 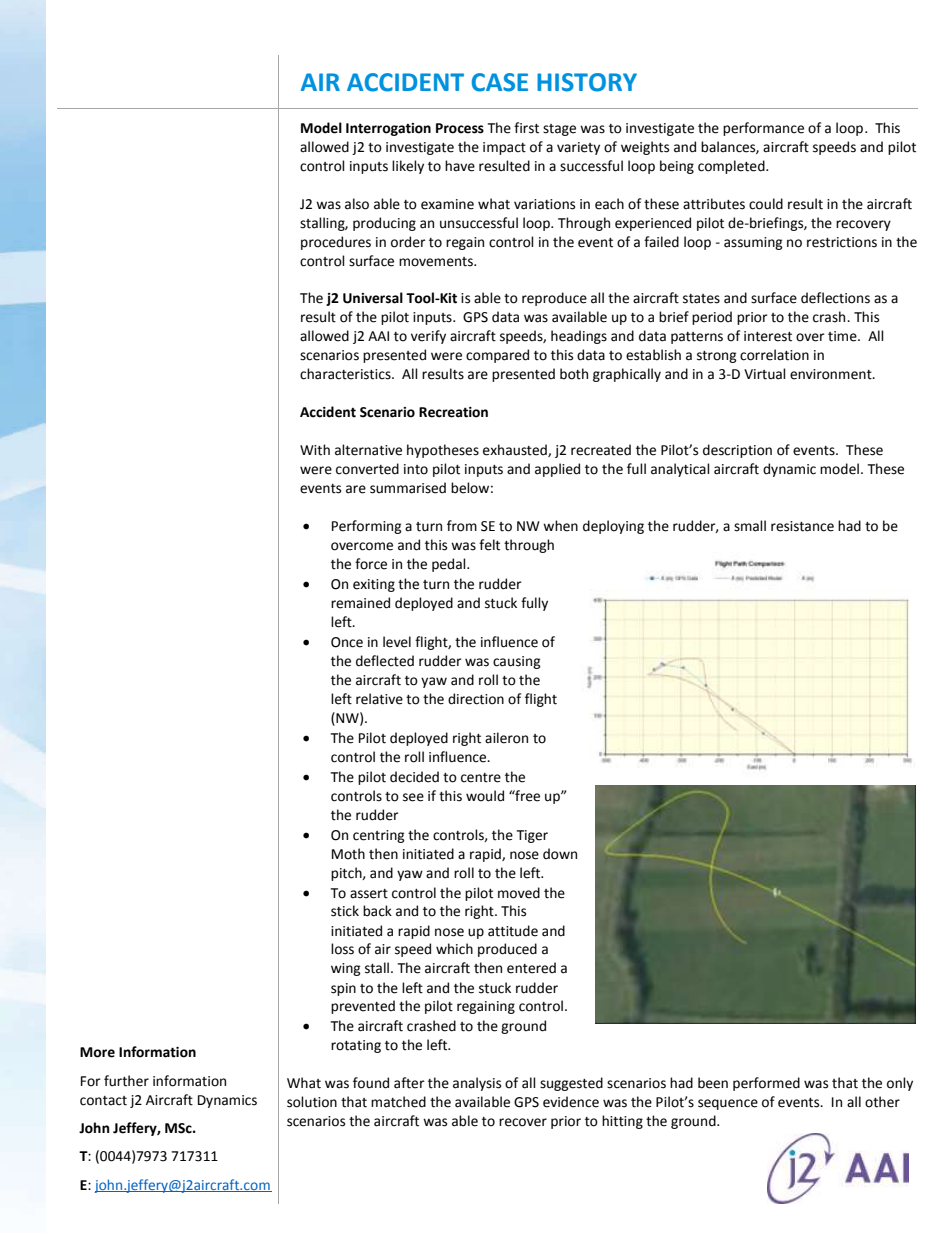 What do you see at coordinates (126, 1081) in the screenshot?
I see `further` at bounding box center [126, 1081].
